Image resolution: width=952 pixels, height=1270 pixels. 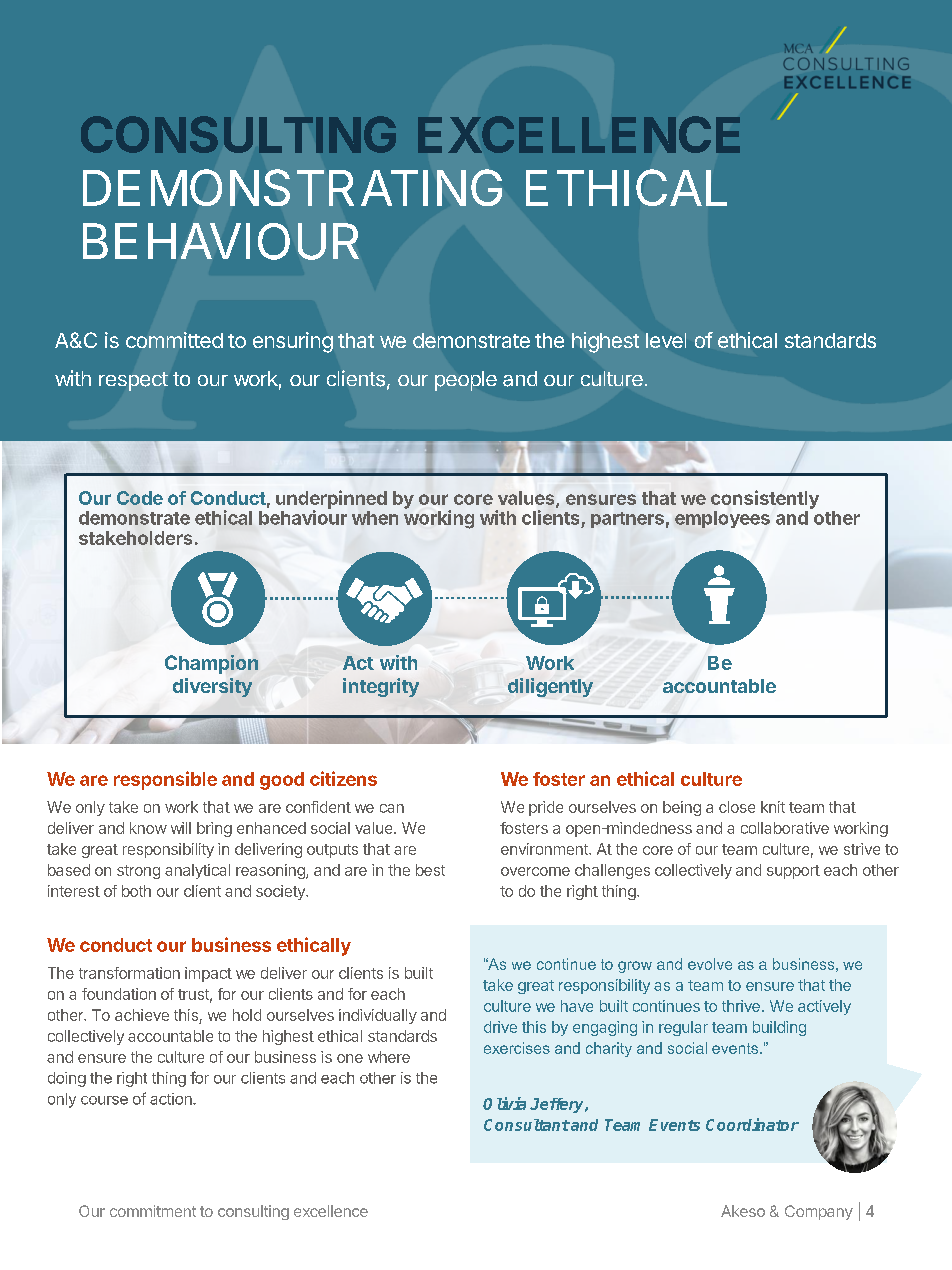 I want to click on level, so click(x=666, y=340).
